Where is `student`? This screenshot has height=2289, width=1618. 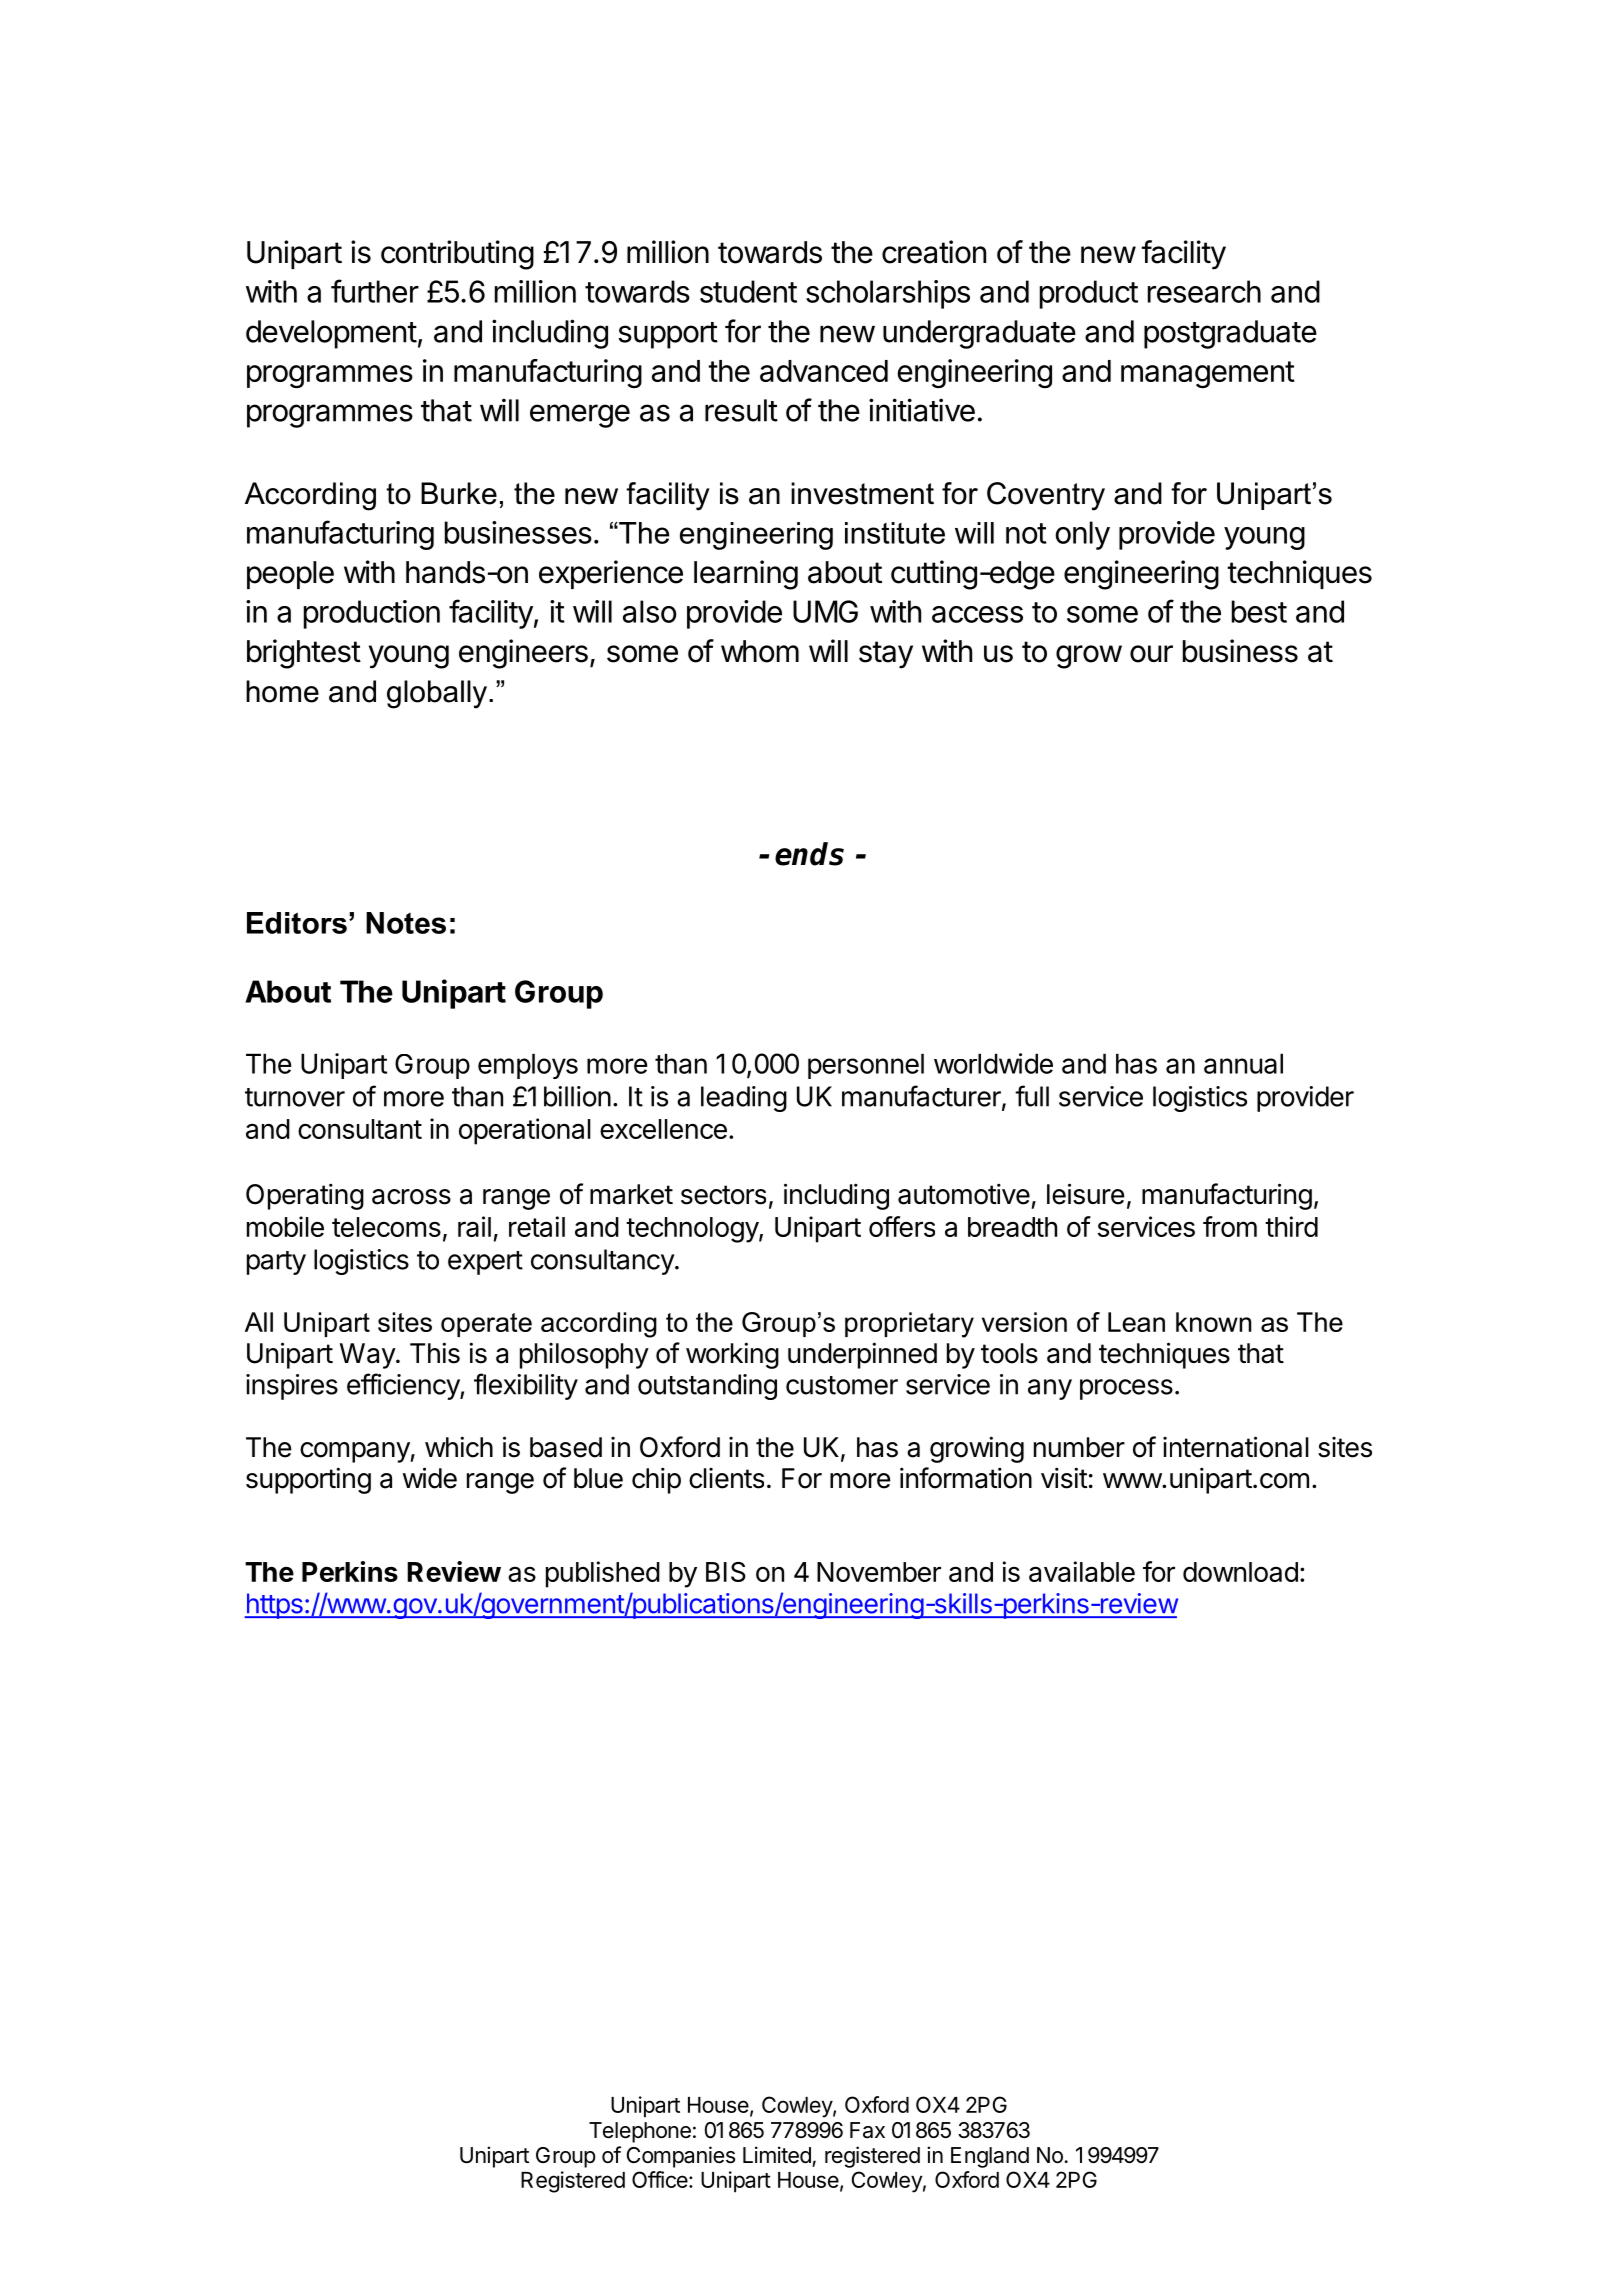
student is located at coordinates (748, 291).
